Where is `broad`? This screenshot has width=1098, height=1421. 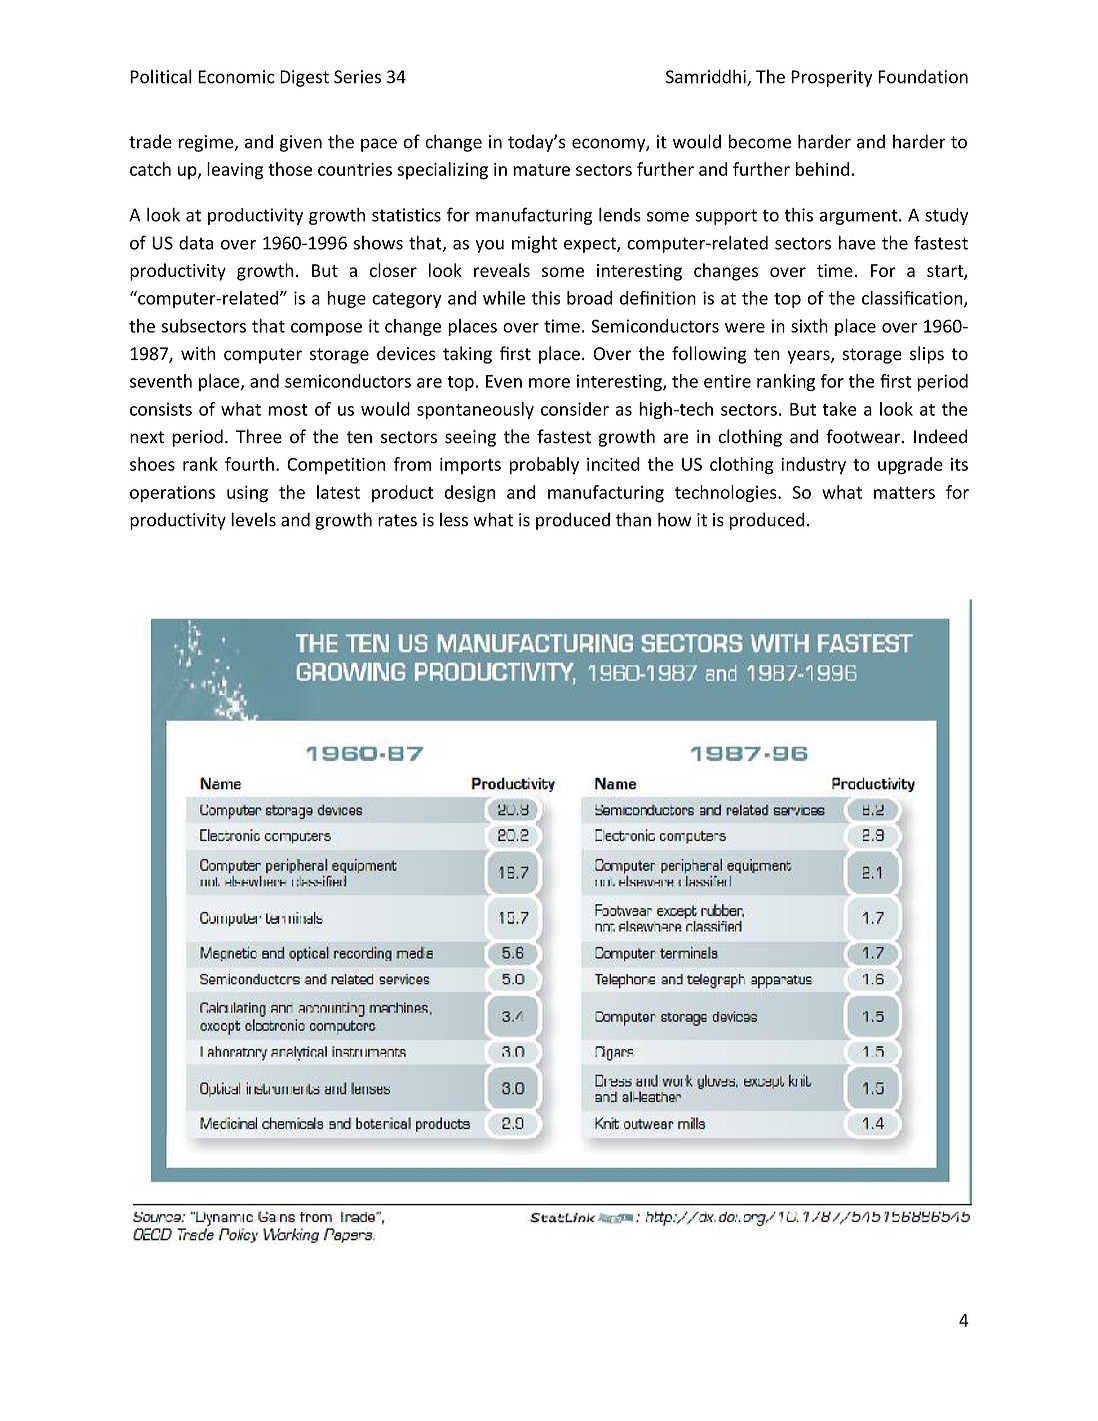
broad is located at coordinates (589, 298).
